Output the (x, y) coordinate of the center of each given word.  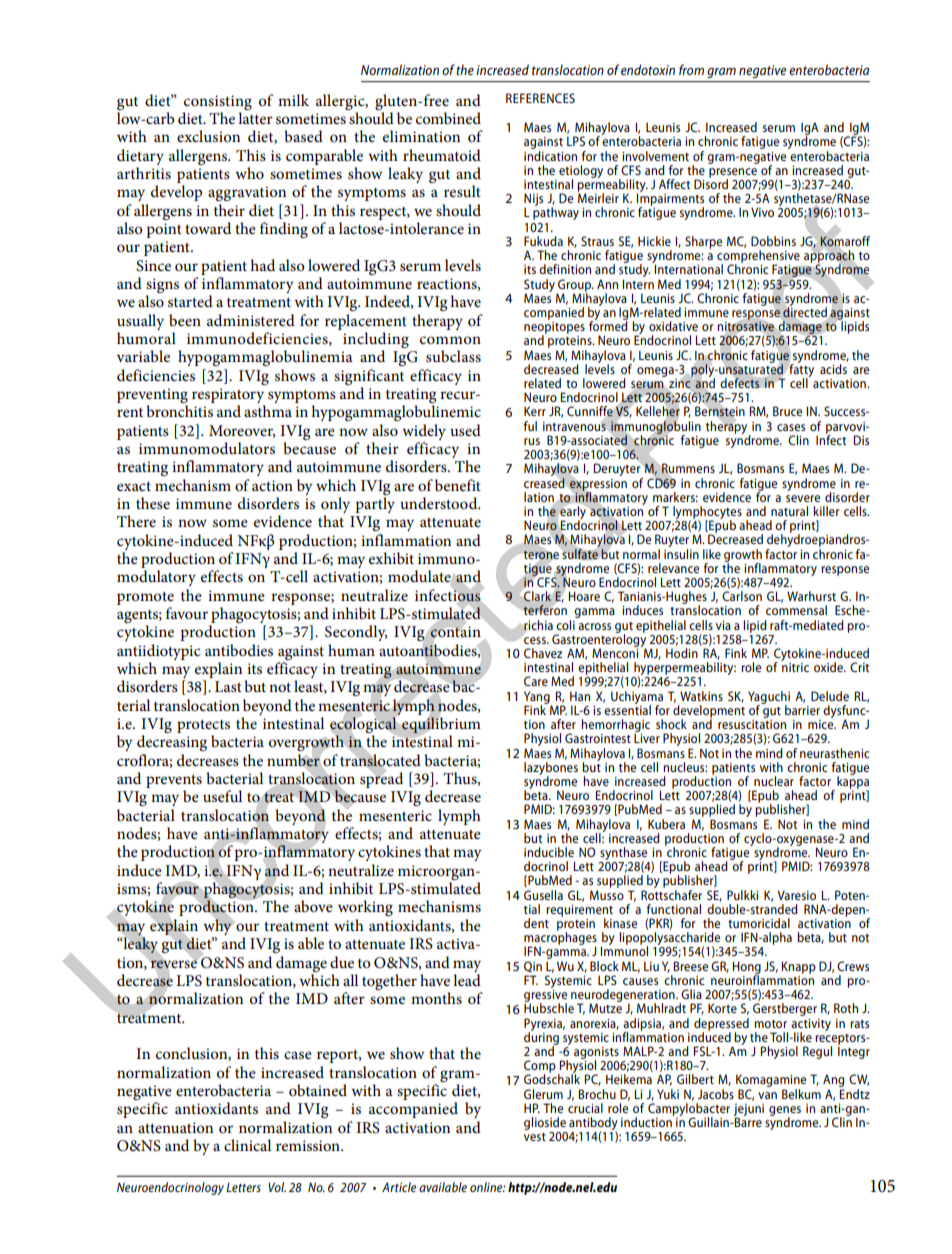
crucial (585, 1108)
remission (309, 1145)
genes (785, 1112)
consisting (218, 102)
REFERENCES (540, 98)
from (691, 69)
